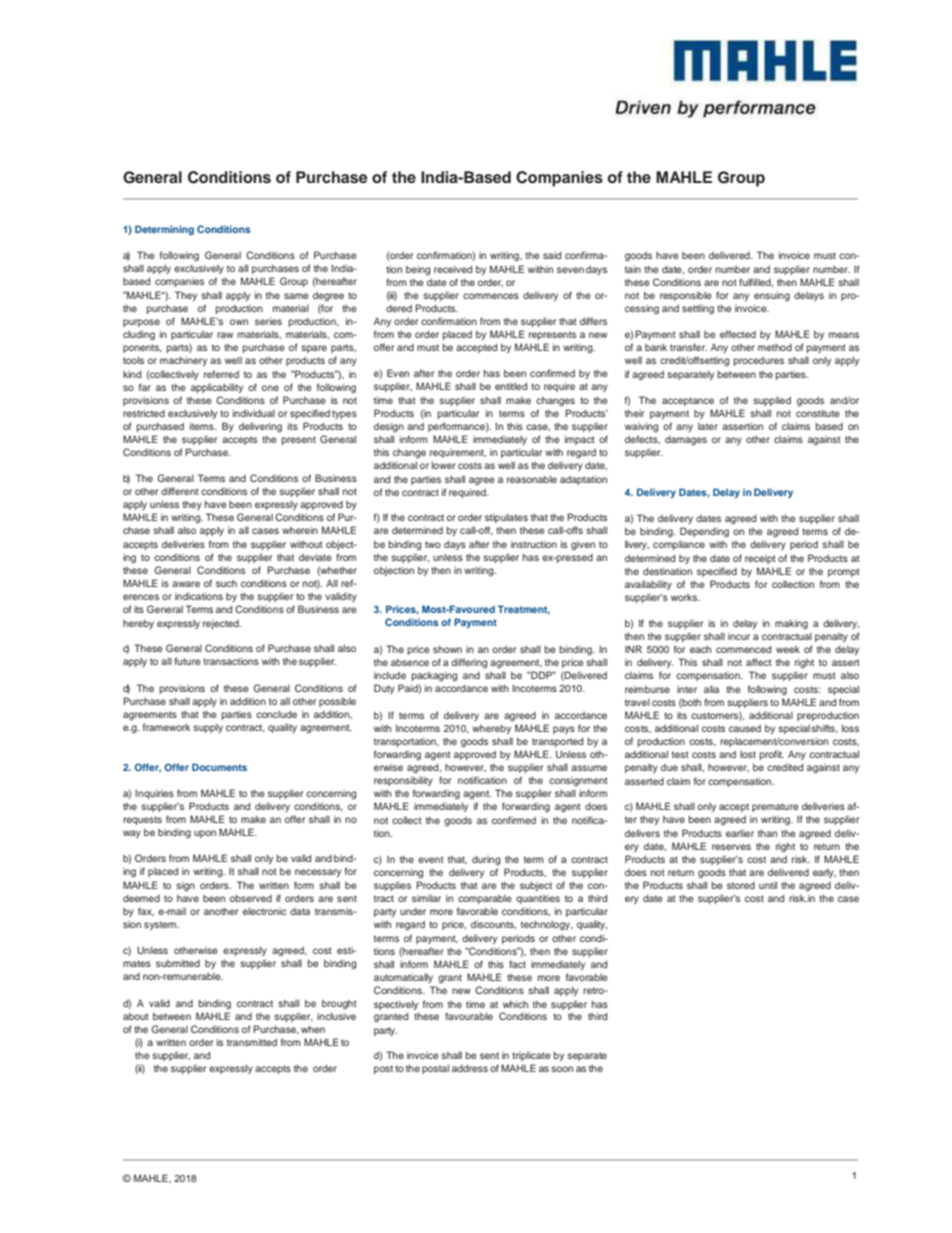 This screenshot has width=952, height=1233. I want to click on commences, so click(491, 296).
